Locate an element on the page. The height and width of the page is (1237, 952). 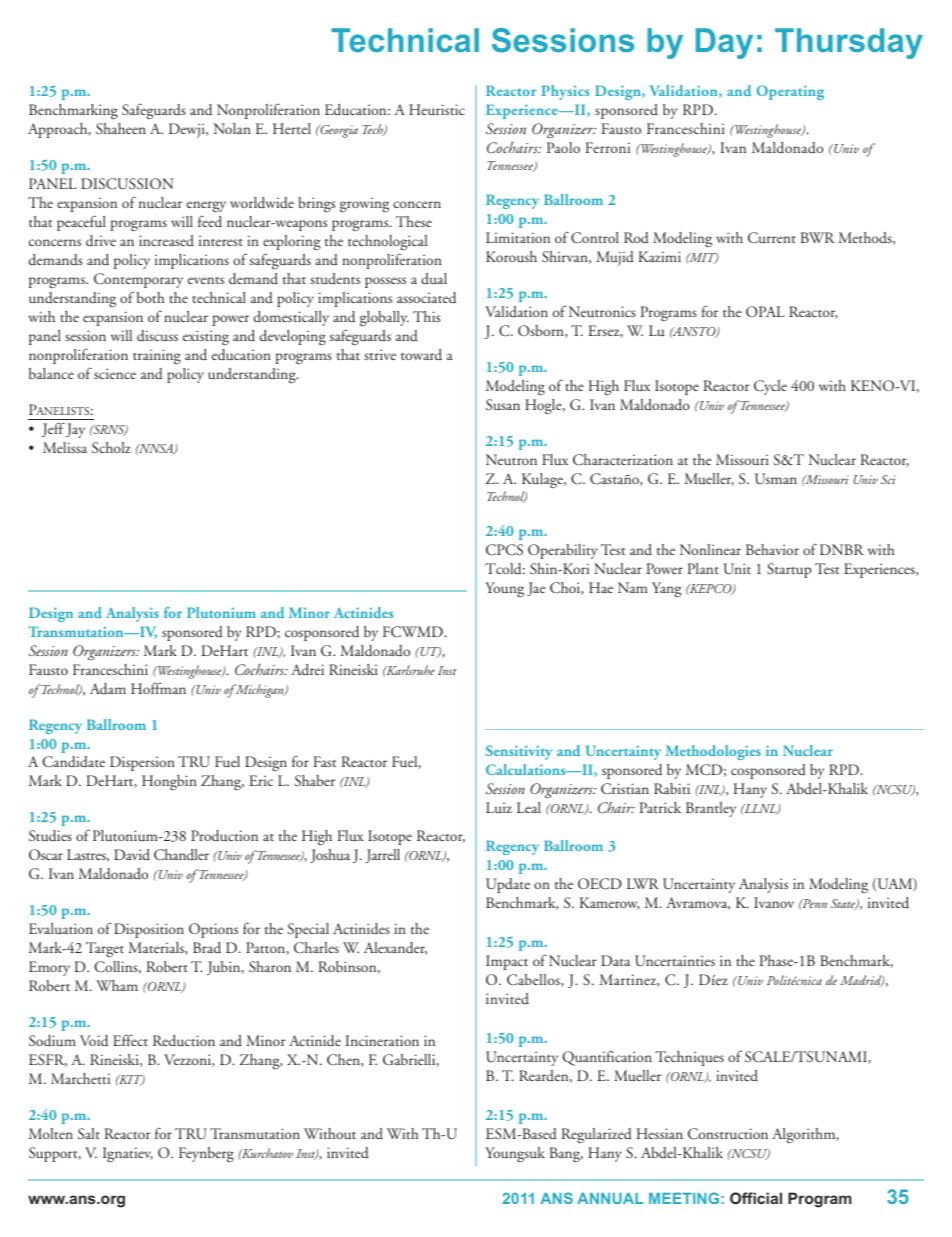
Jae is located at coordinates (536, 589).
